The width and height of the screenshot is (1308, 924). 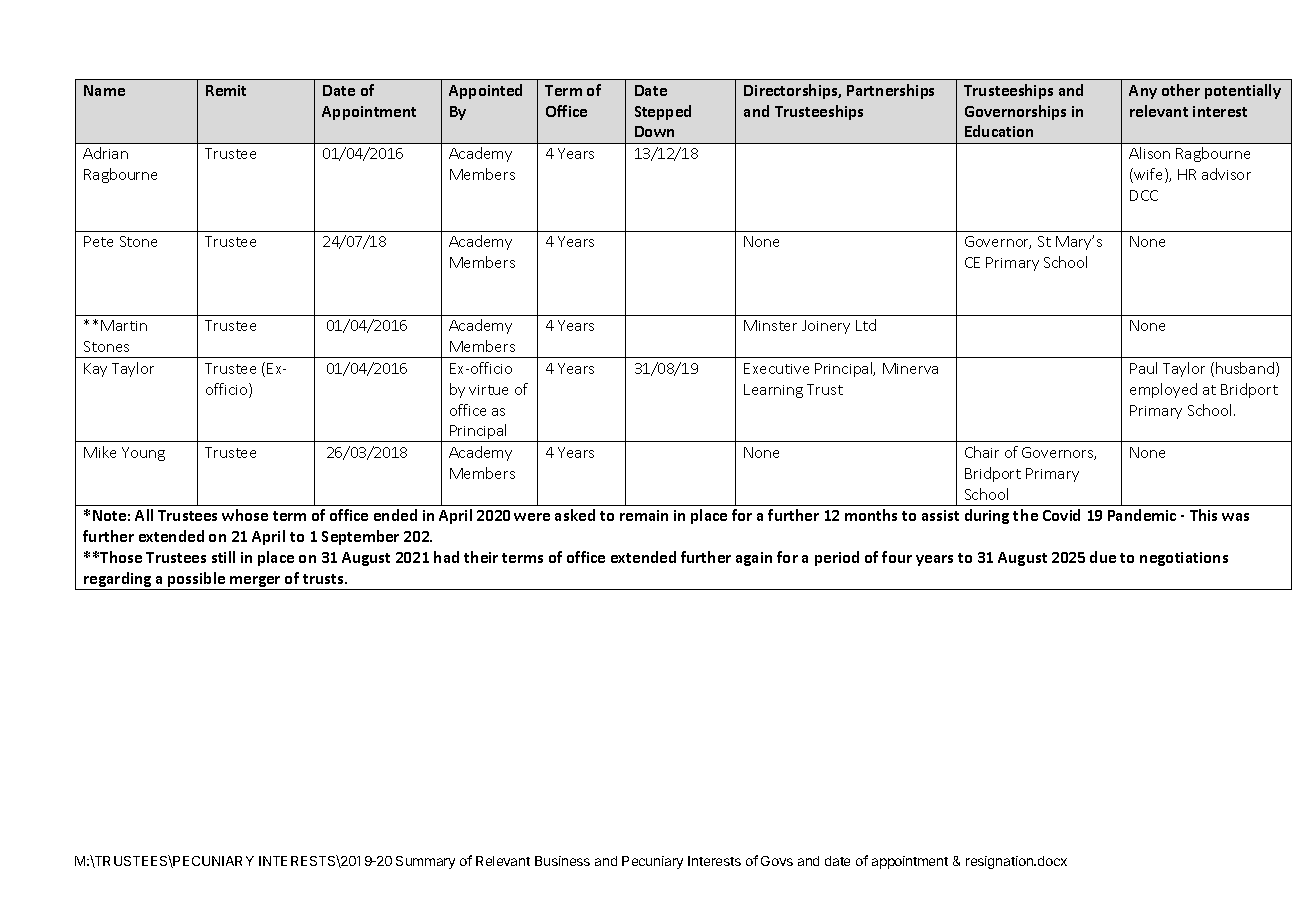 I want to click on Remit, so click(x=226, y=90).
